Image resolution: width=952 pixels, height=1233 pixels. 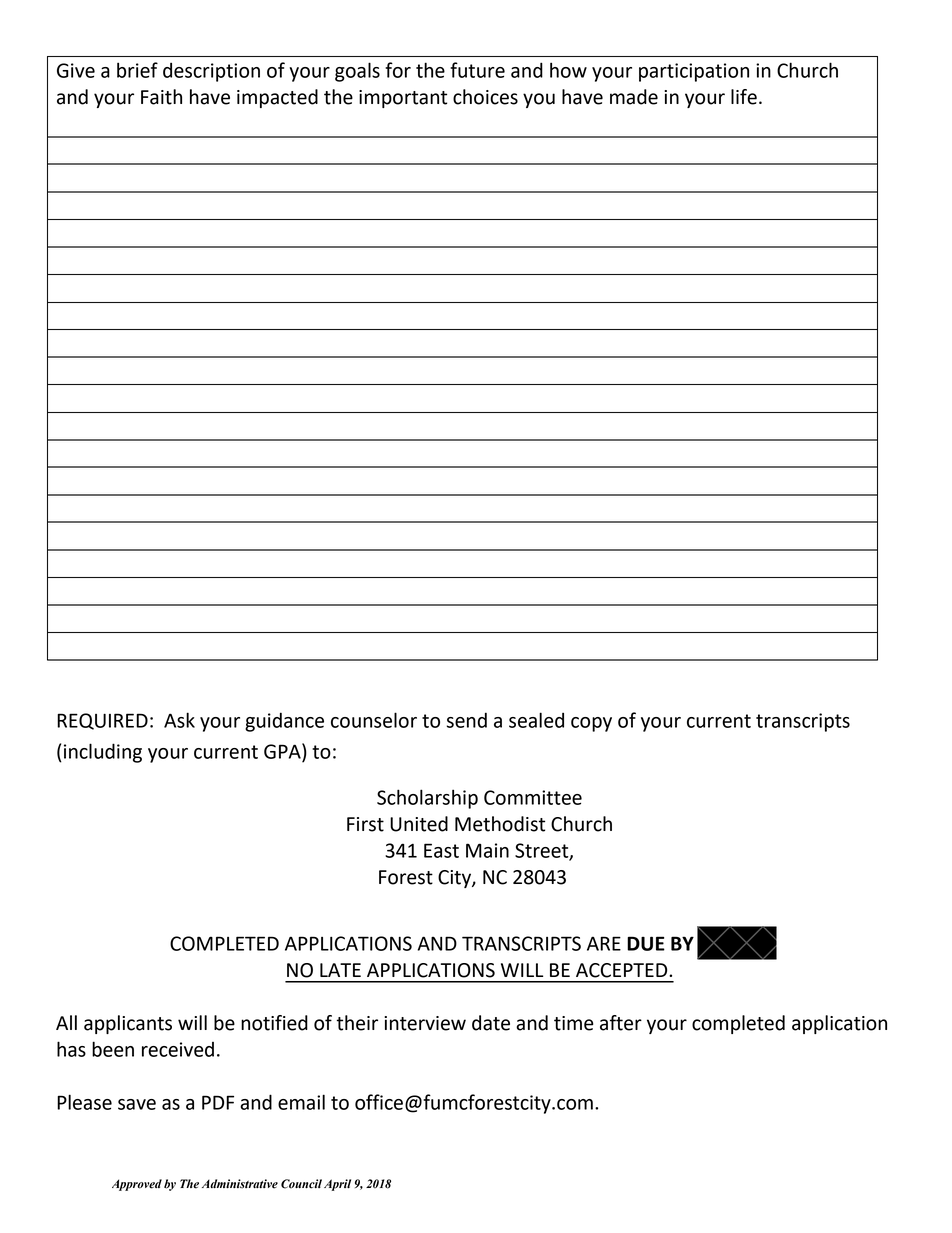 I want to click on copy, so click(x=591, y=724).
